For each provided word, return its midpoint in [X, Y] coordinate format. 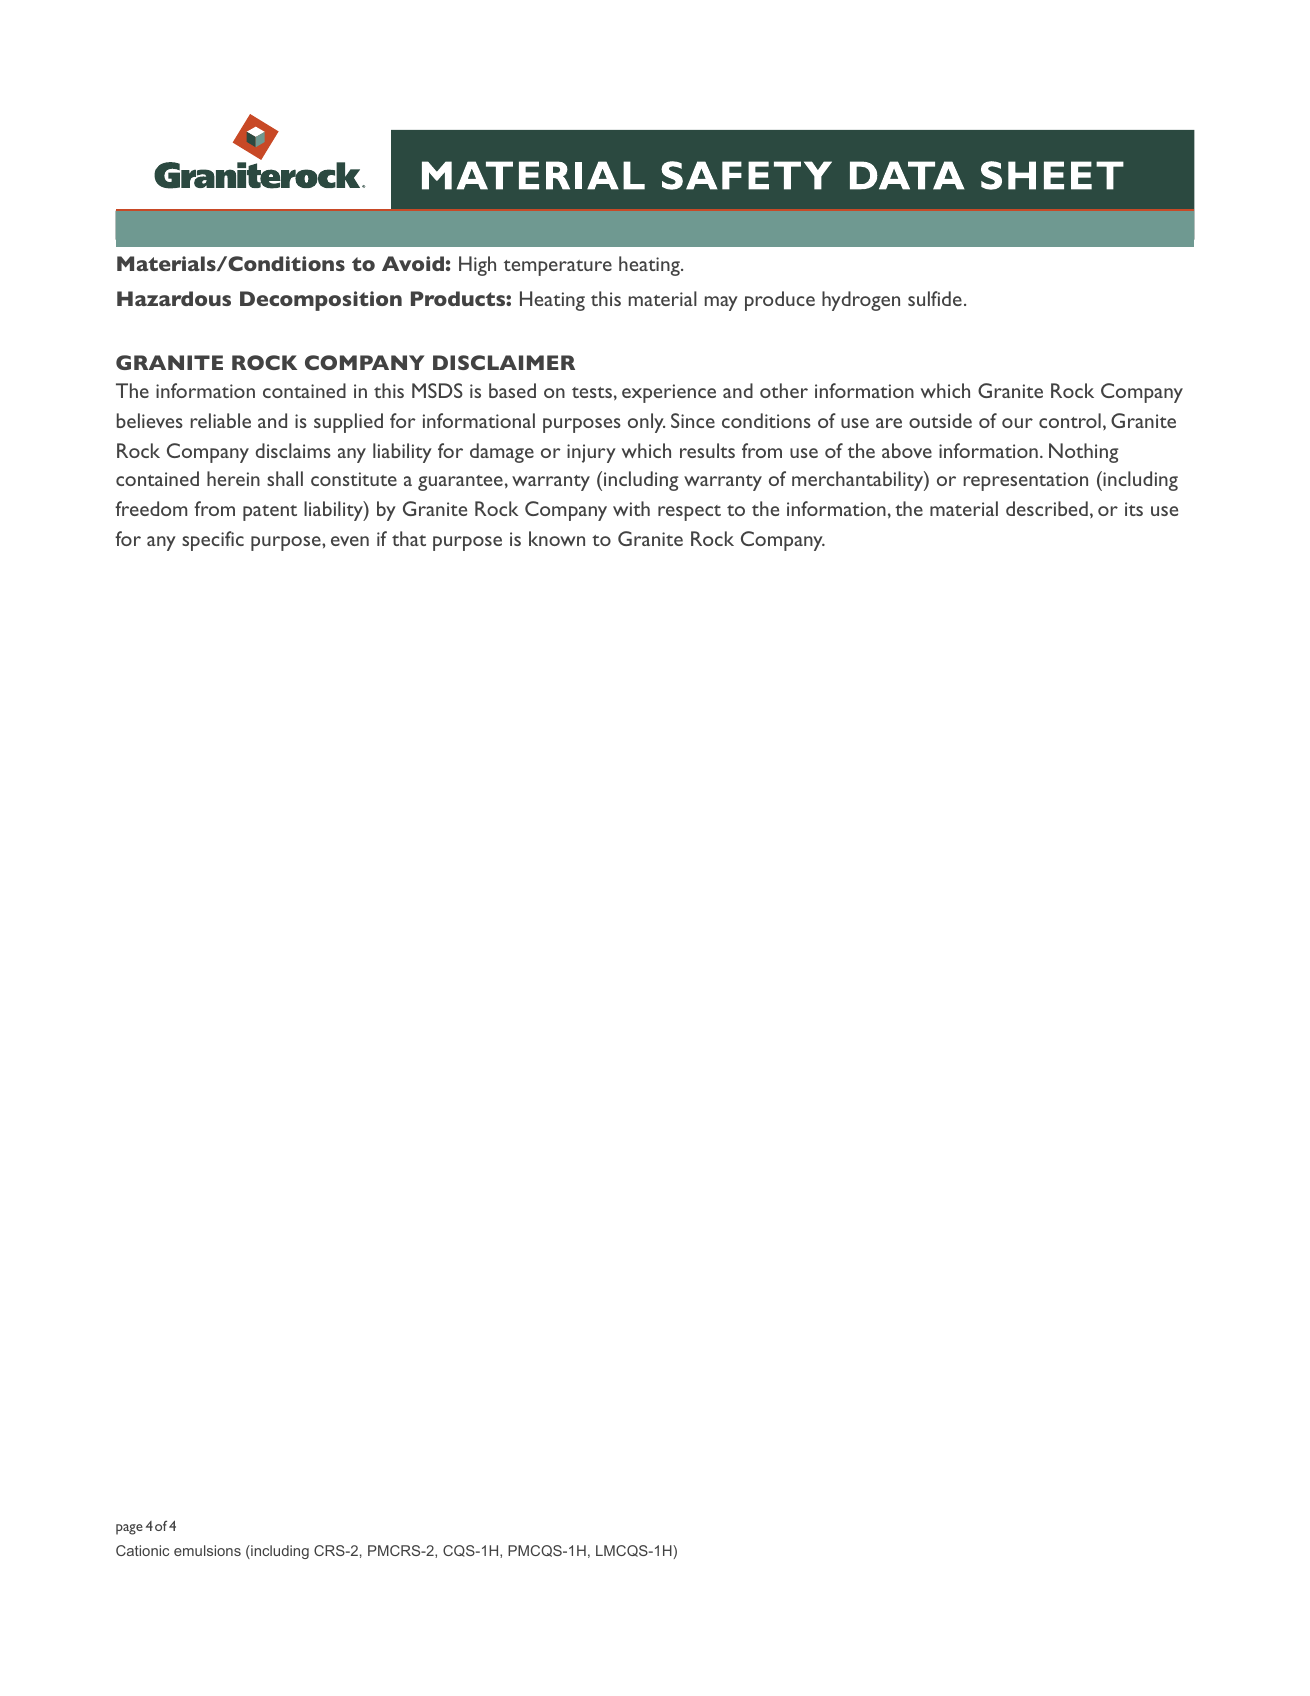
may [721, 303]
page [129, 1529]
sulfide [935, 298]
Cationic [142, 1550]
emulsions [207, 1550]
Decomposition [321, 301]
